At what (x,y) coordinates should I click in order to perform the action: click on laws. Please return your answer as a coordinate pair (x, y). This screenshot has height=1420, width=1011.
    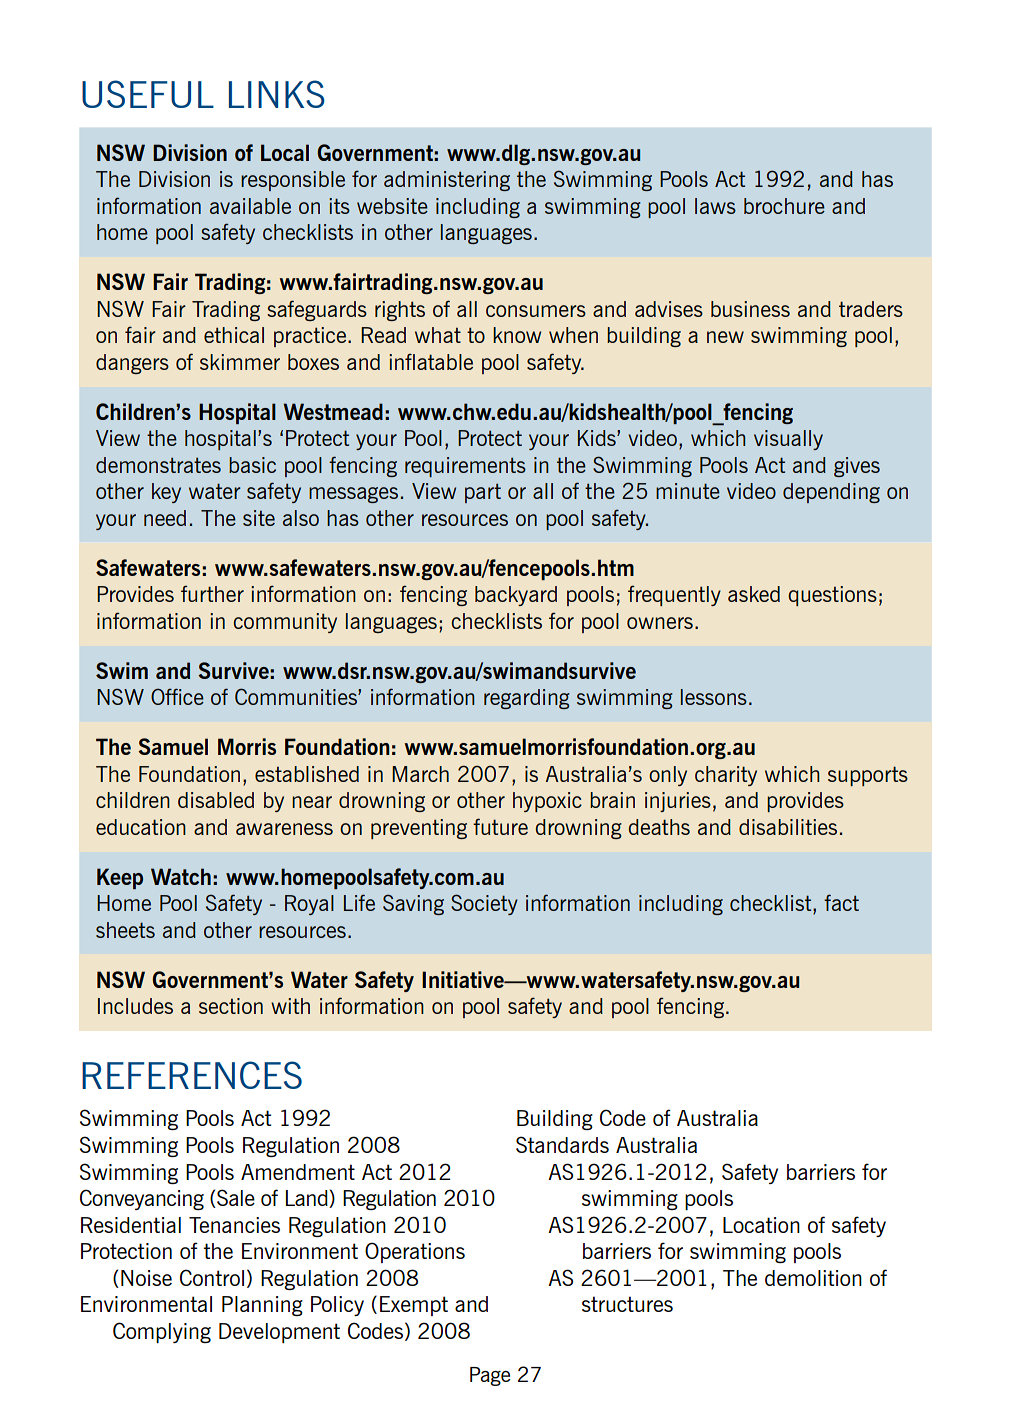
    Looking at the image, I should click on (715, 206).
